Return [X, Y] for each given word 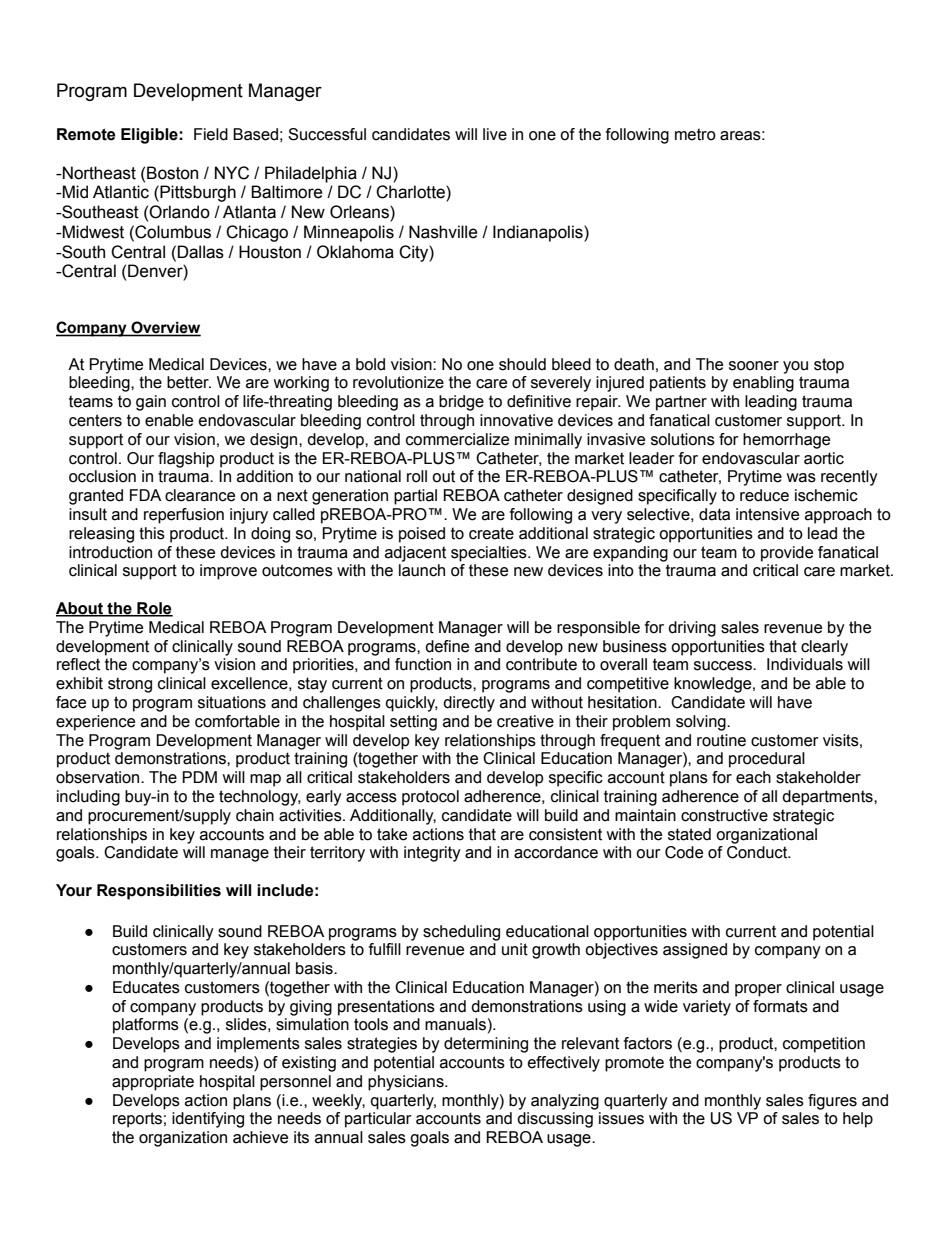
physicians [407, 1083]
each [753, 777]
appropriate [153, 1083]
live [495, 134]
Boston [172, 173]
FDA [145, 495]
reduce [764, 495]
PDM [199, 777]
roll [417, 476]
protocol [430, 798]
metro [695, 134]
